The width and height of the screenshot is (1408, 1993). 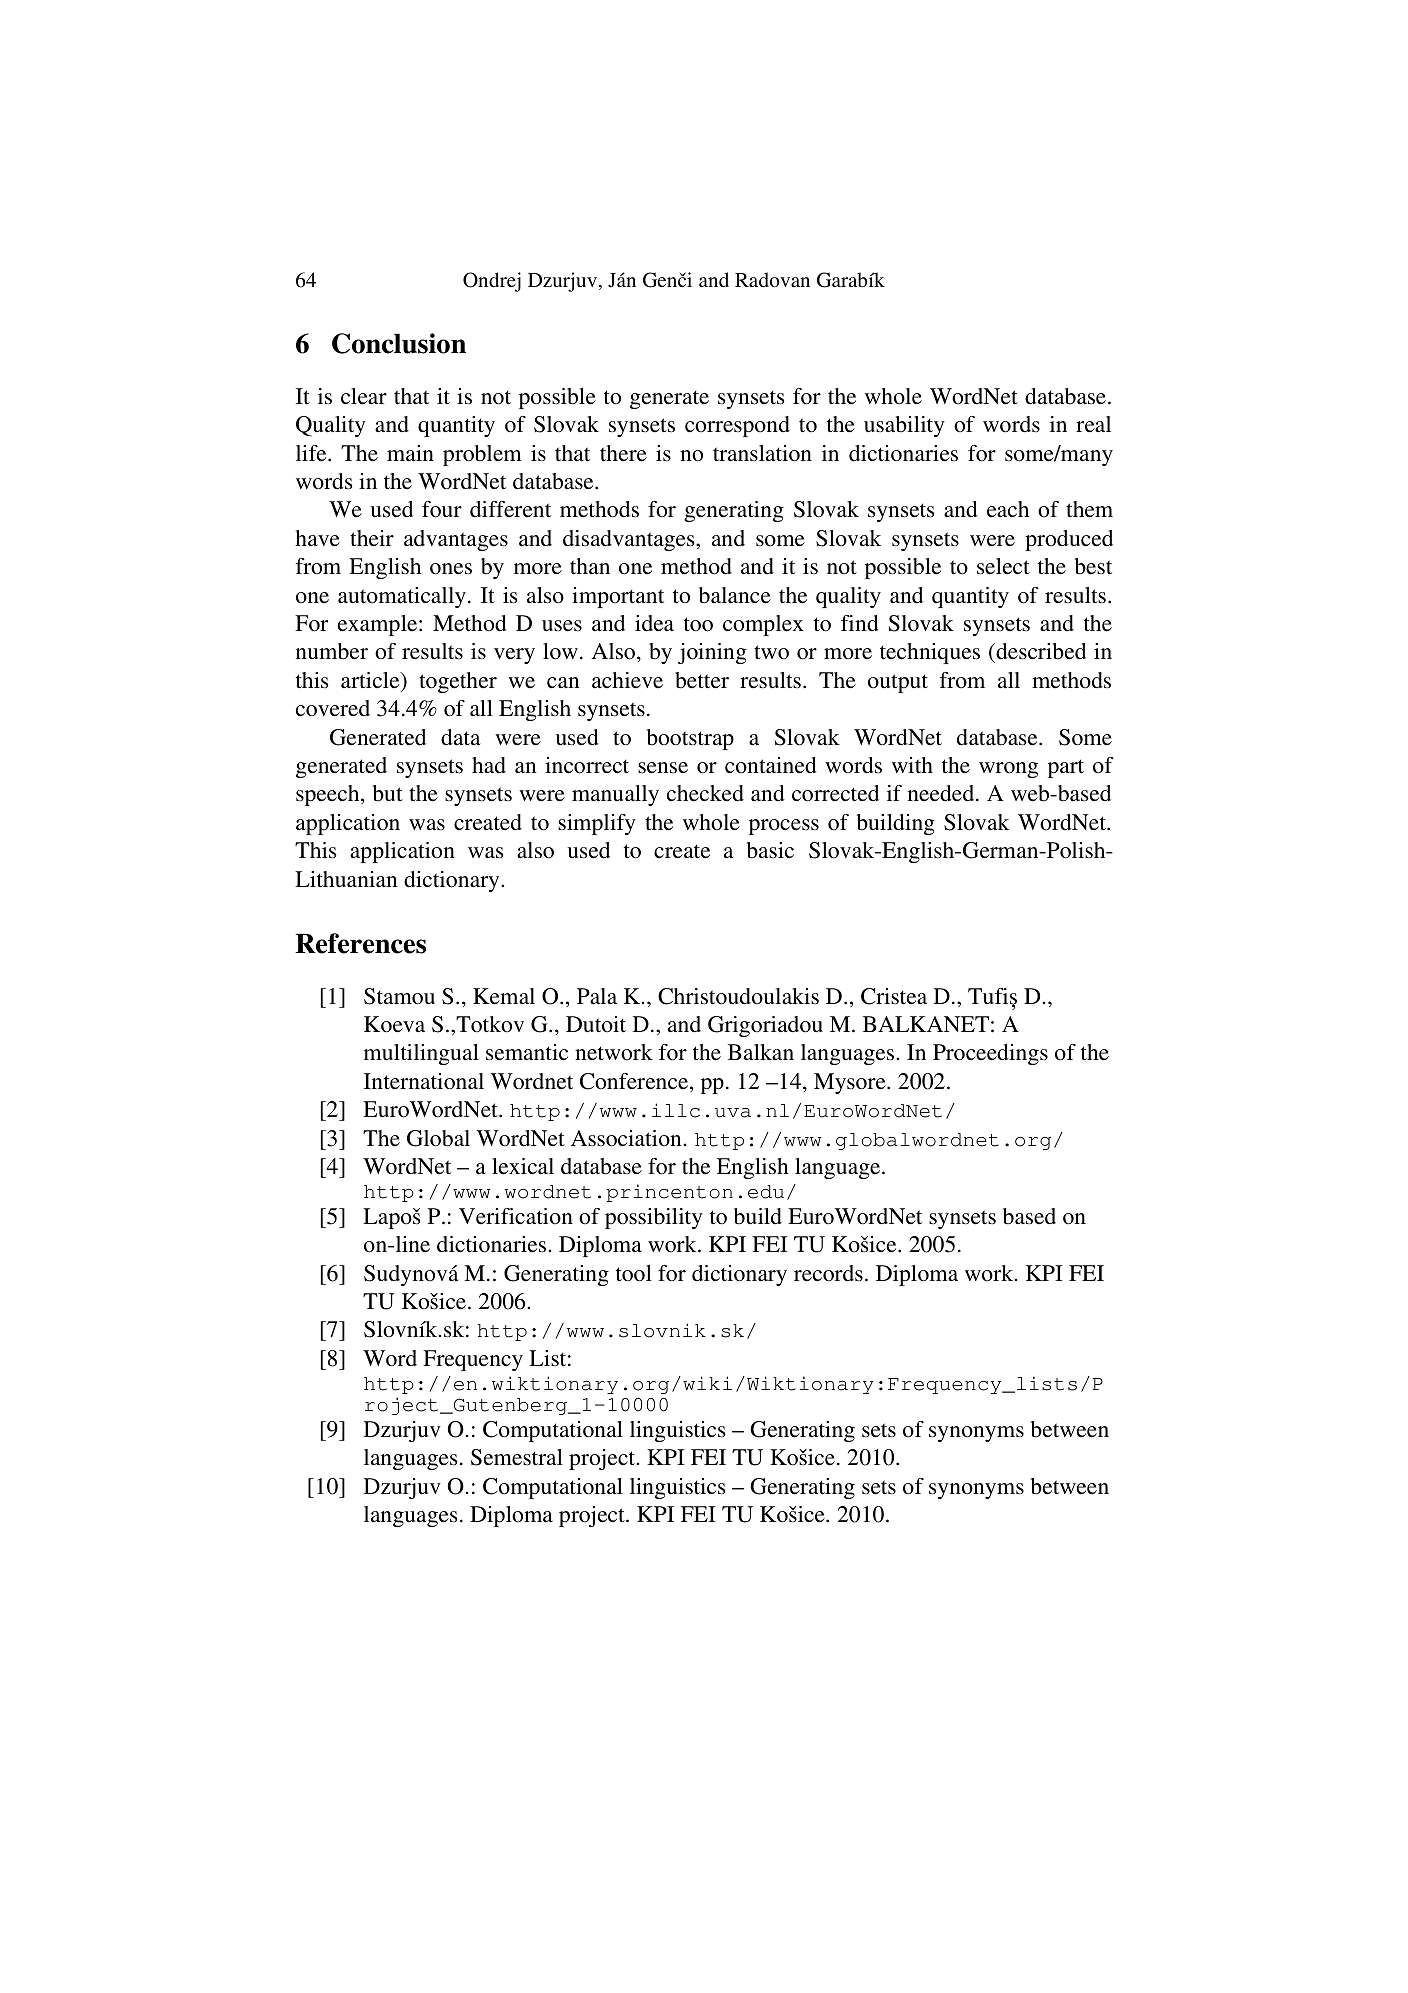 I want to click on checked, so click(x=705, y=793).
